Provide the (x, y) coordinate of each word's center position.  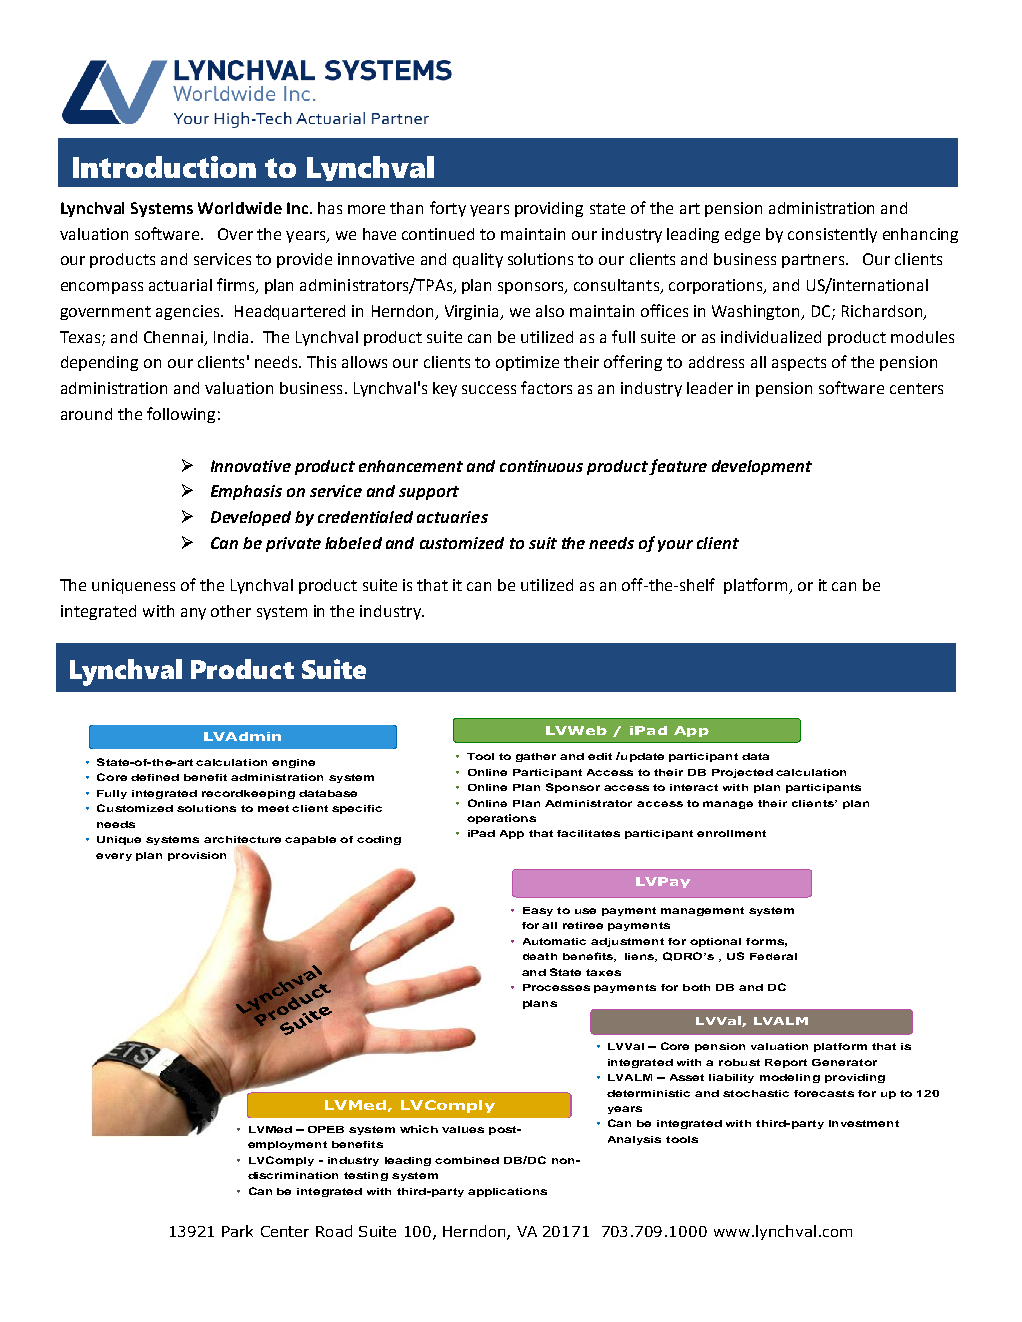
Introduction (164, 167)
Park (237, 1231)
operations (501, 819)
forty (448, 209)
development (762, 467)
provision (197, 856)
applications (507, 1192)
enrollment (731, 833)
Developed (251, 518)
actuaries (452, 517)
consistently (832, 235)
